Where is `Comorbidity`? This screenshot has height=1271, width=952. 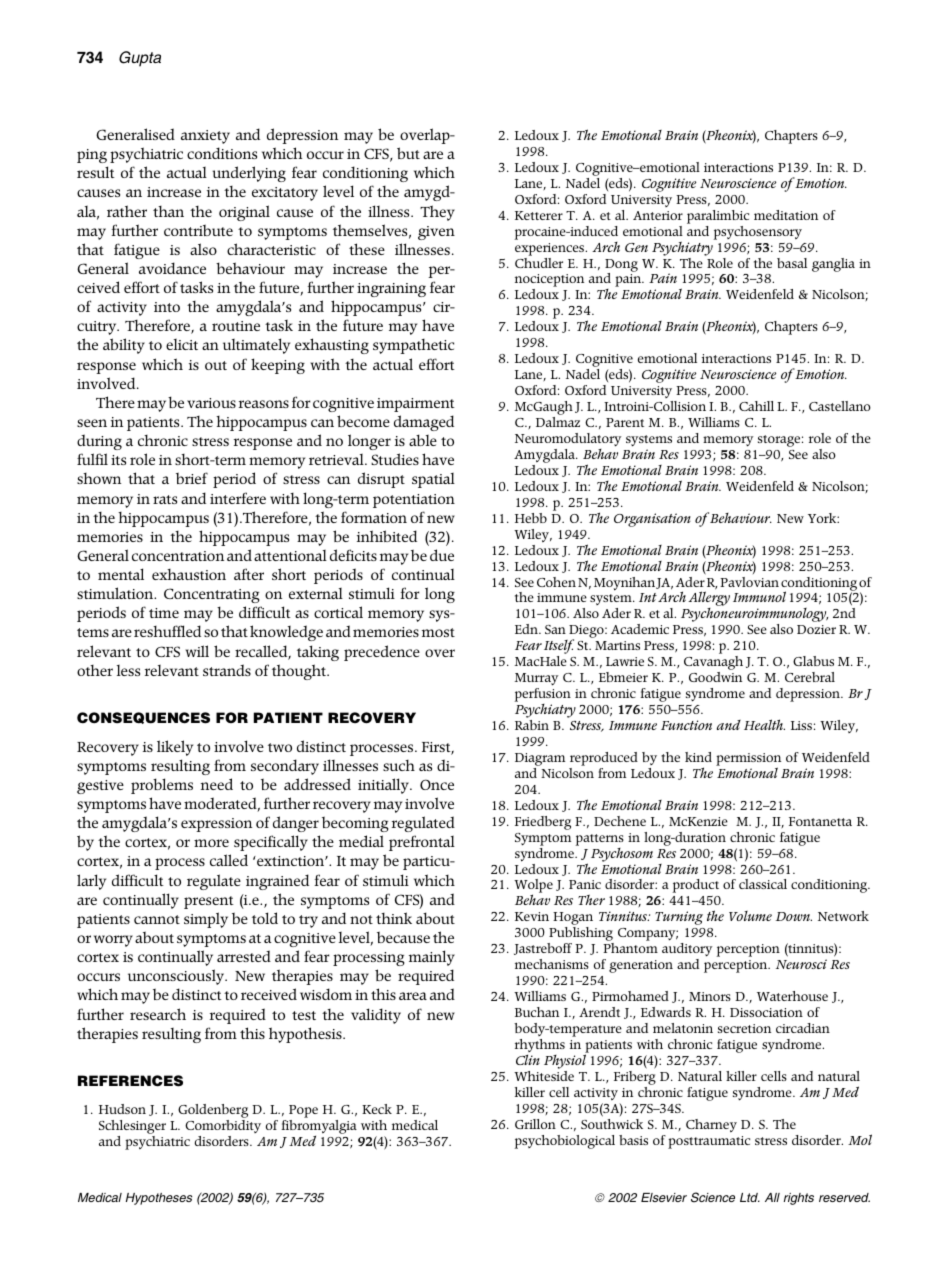
Comorbidity is located at coordinates (223, 1126).
